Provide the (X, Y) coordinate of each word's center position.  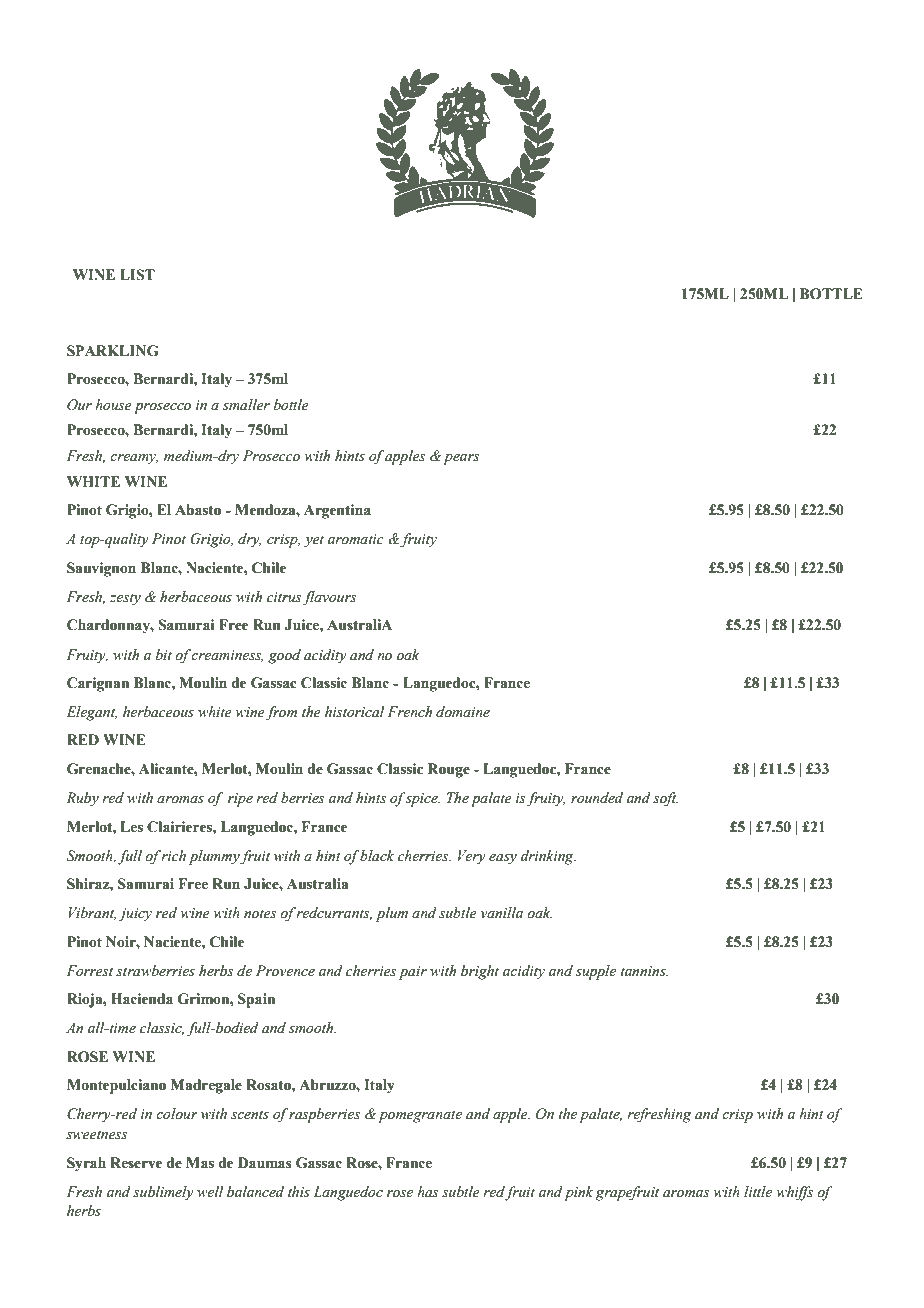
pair (413, 973)
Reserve (136, 1163)
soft (665, 799)
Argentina (337, 511)
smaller (246, 405)
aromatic (356, 539)
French (409, 712)
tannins (644, 971)
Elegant (91, 713)
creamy (134, 459)
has (428, 1191)
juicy (135, 915)
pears (461, 459)
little (758, 1191)
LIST (137, 275)
